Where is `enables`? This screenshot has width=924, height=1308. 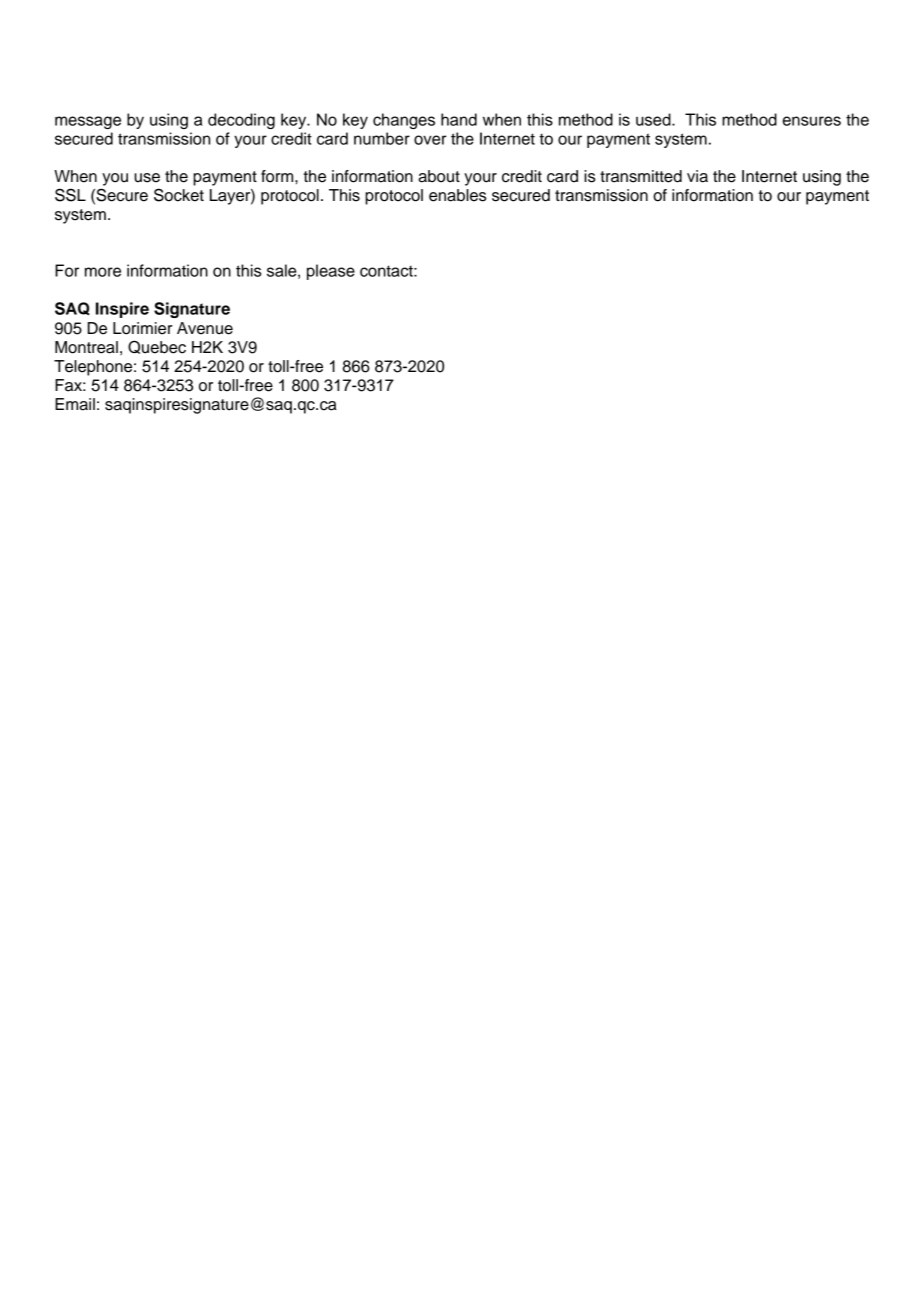
enables is located at coordinates (458, 195).
